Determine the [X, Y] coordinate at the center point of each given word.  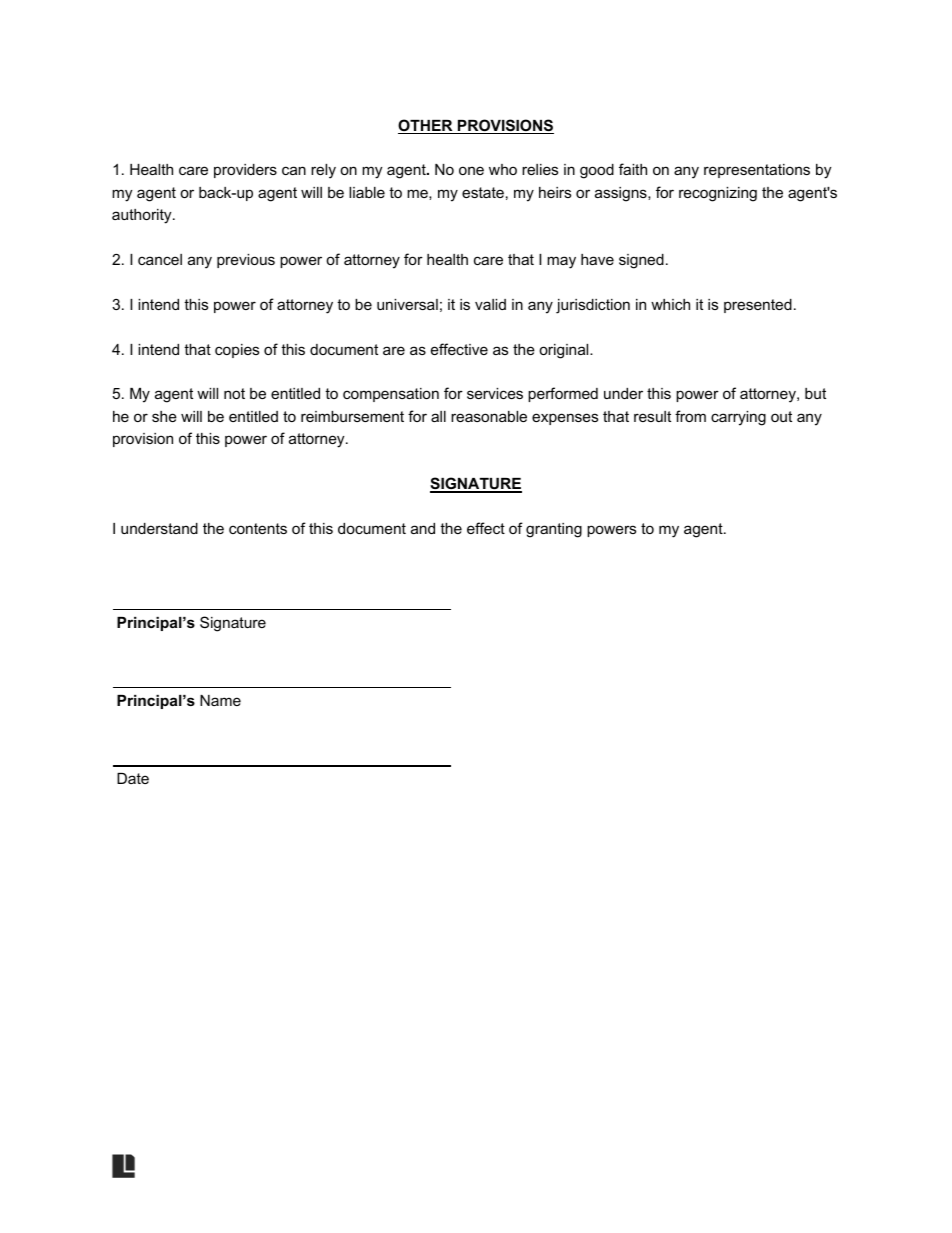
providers [245, 171]
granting [554, 530]
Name [220, 700]
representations [757, 171]
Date [133, 778]
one [471, 170]
